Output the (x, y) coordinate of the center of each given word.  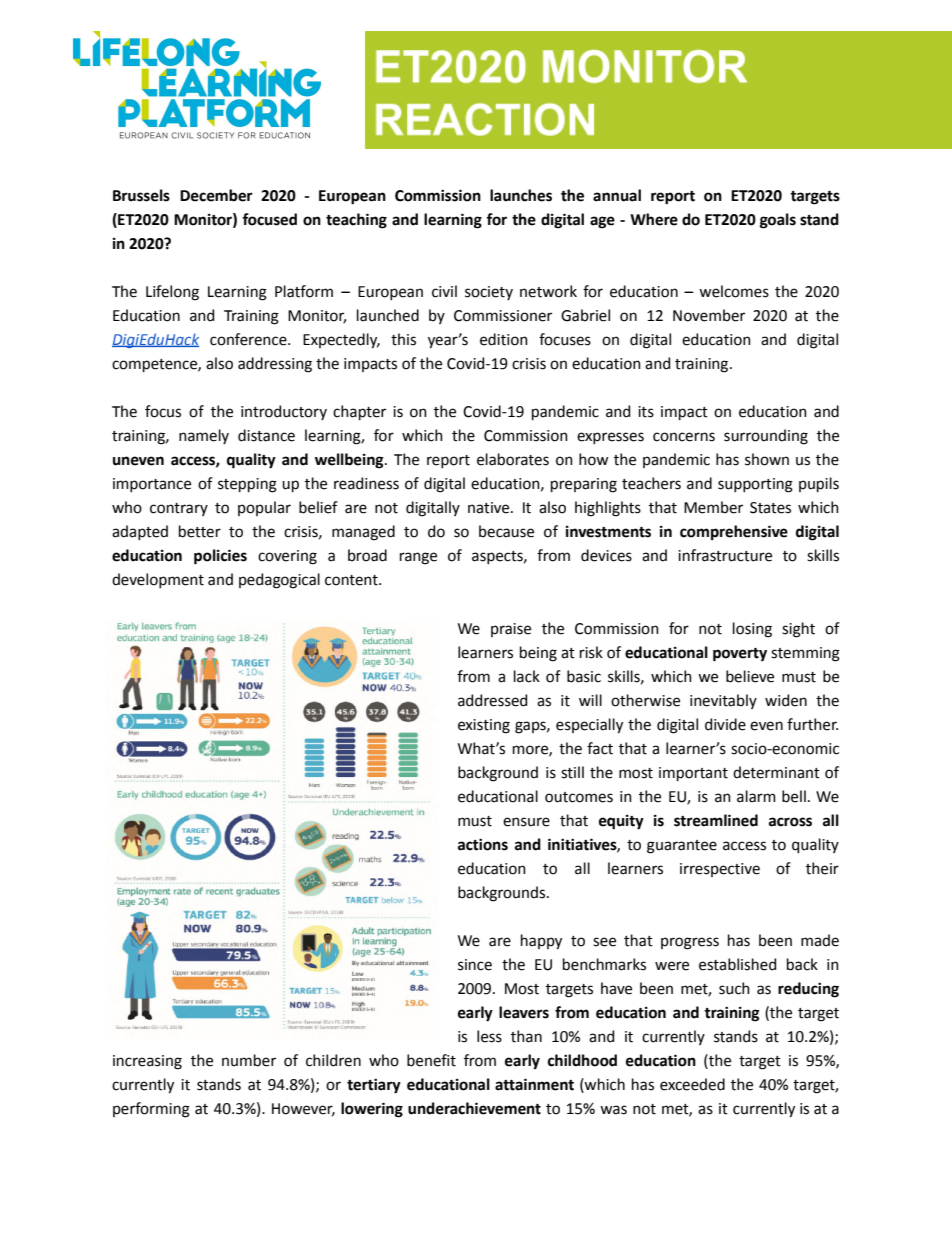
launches (521, 195)
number (249, 1060)
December (216, 195)
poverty (740, 655)
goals (778, 221)
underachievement (474, 1108)
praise (511, 630)
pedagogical (279, 581)
